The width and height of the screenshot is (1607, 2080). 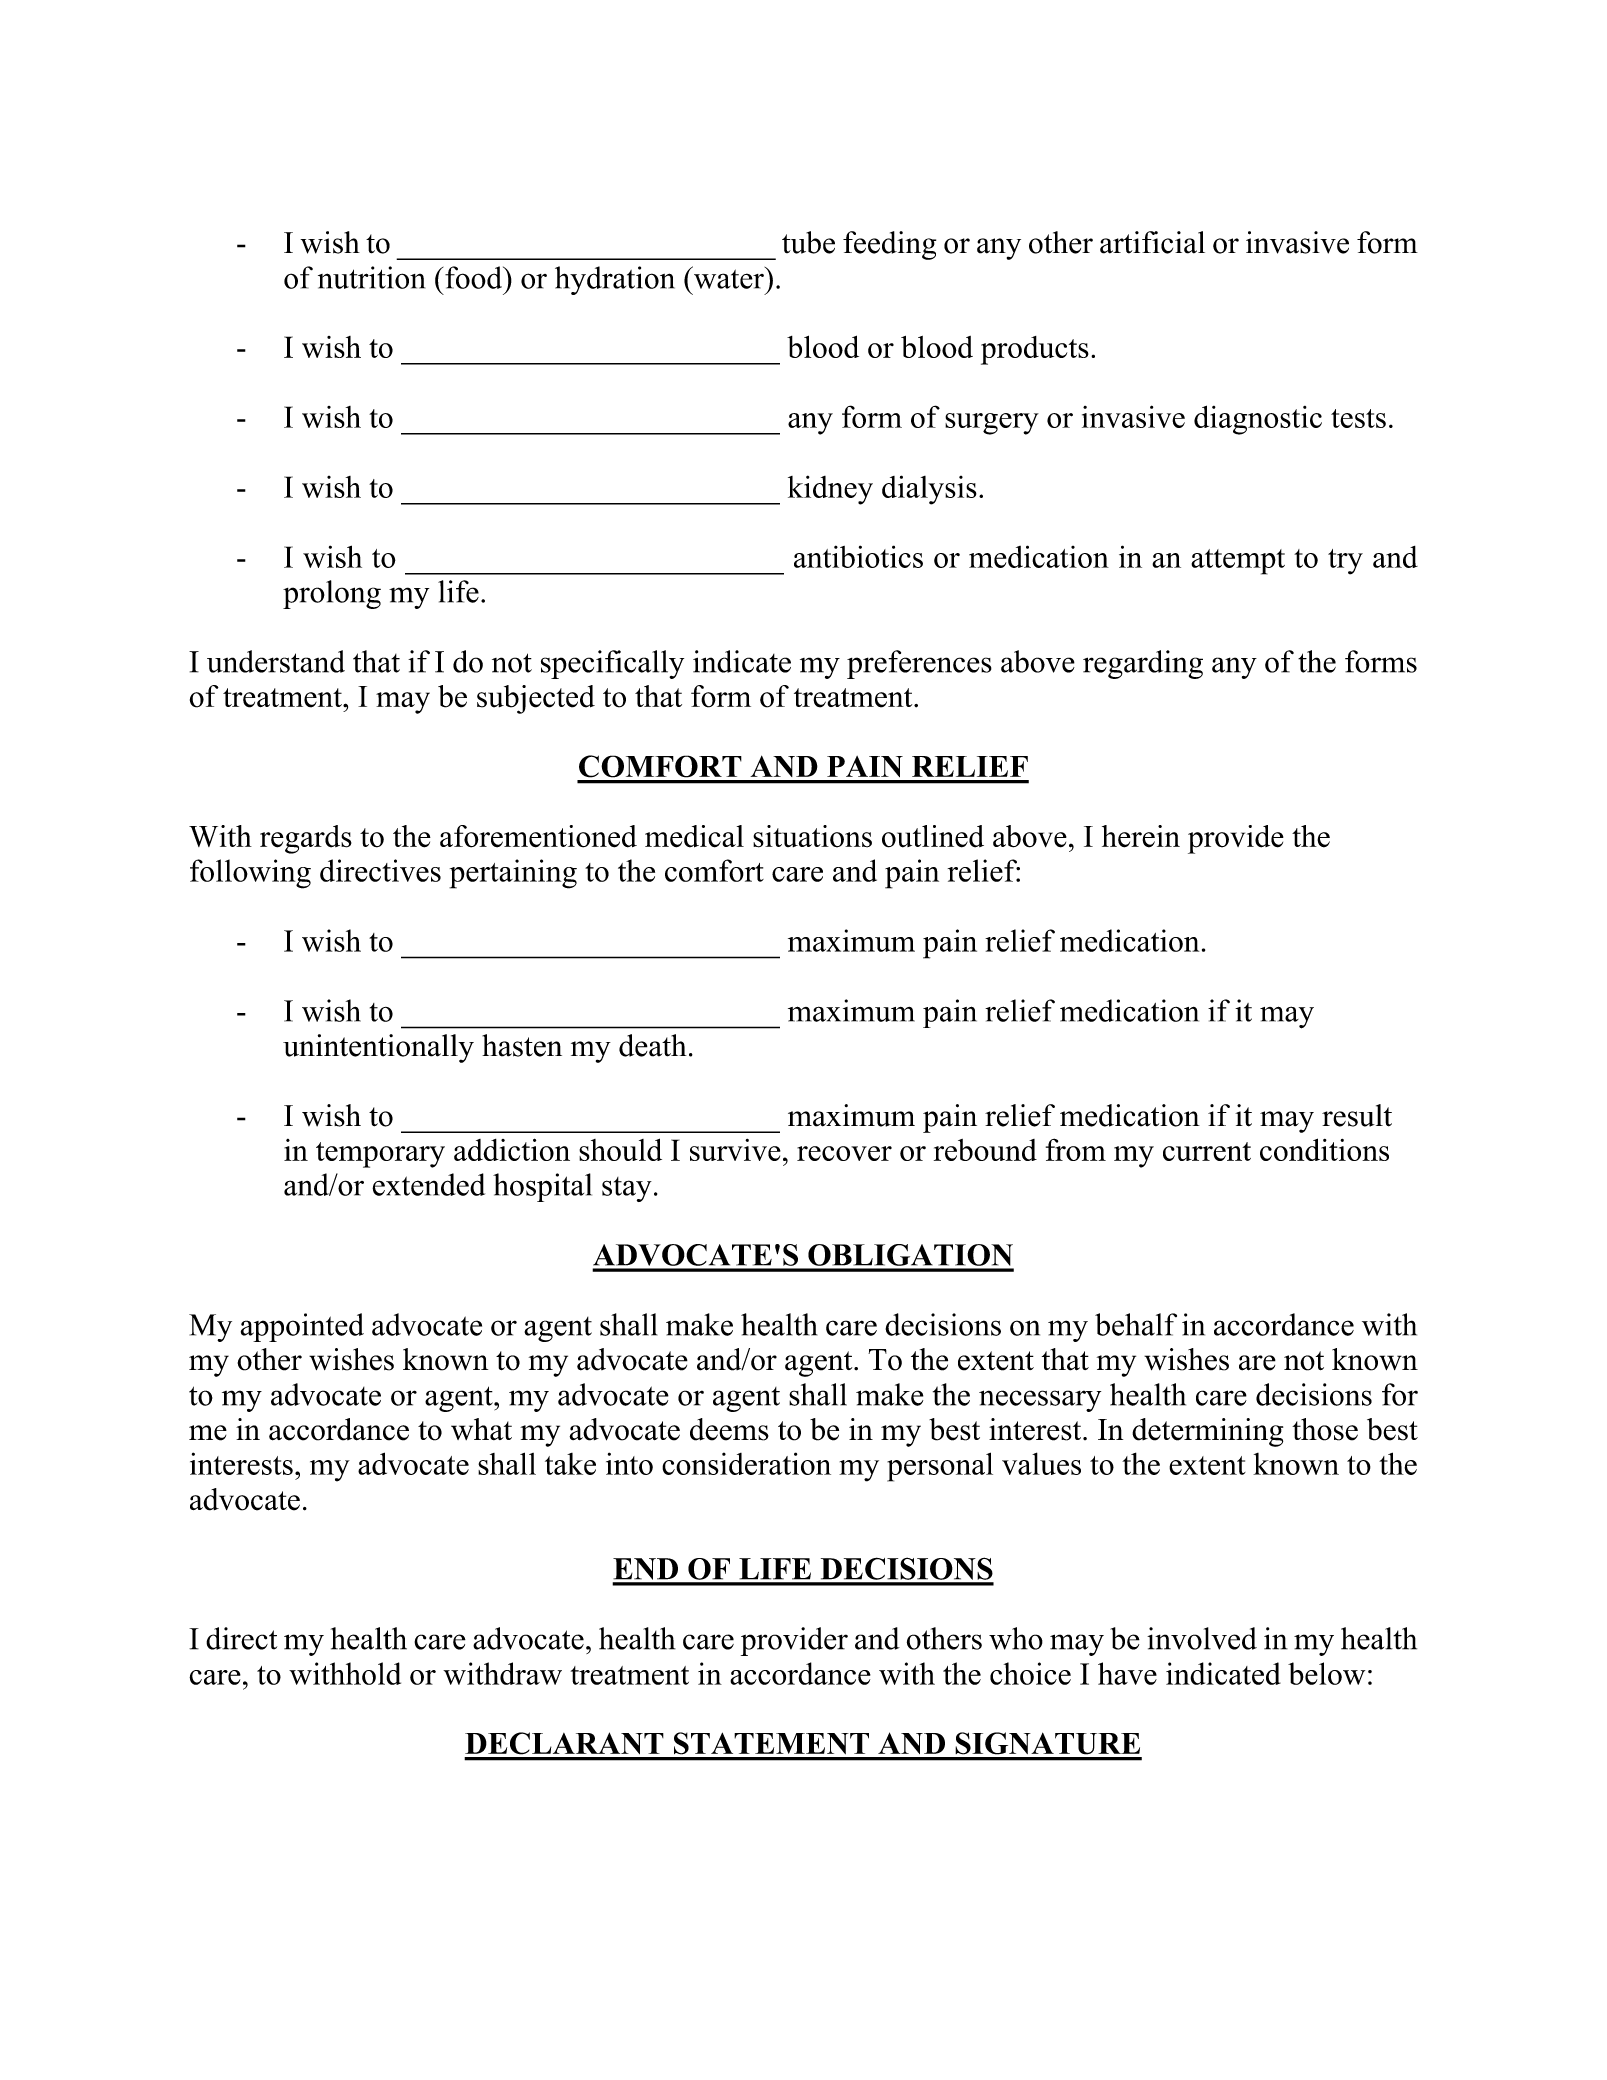 I want to click on situations, so click(x=812, y=836).
